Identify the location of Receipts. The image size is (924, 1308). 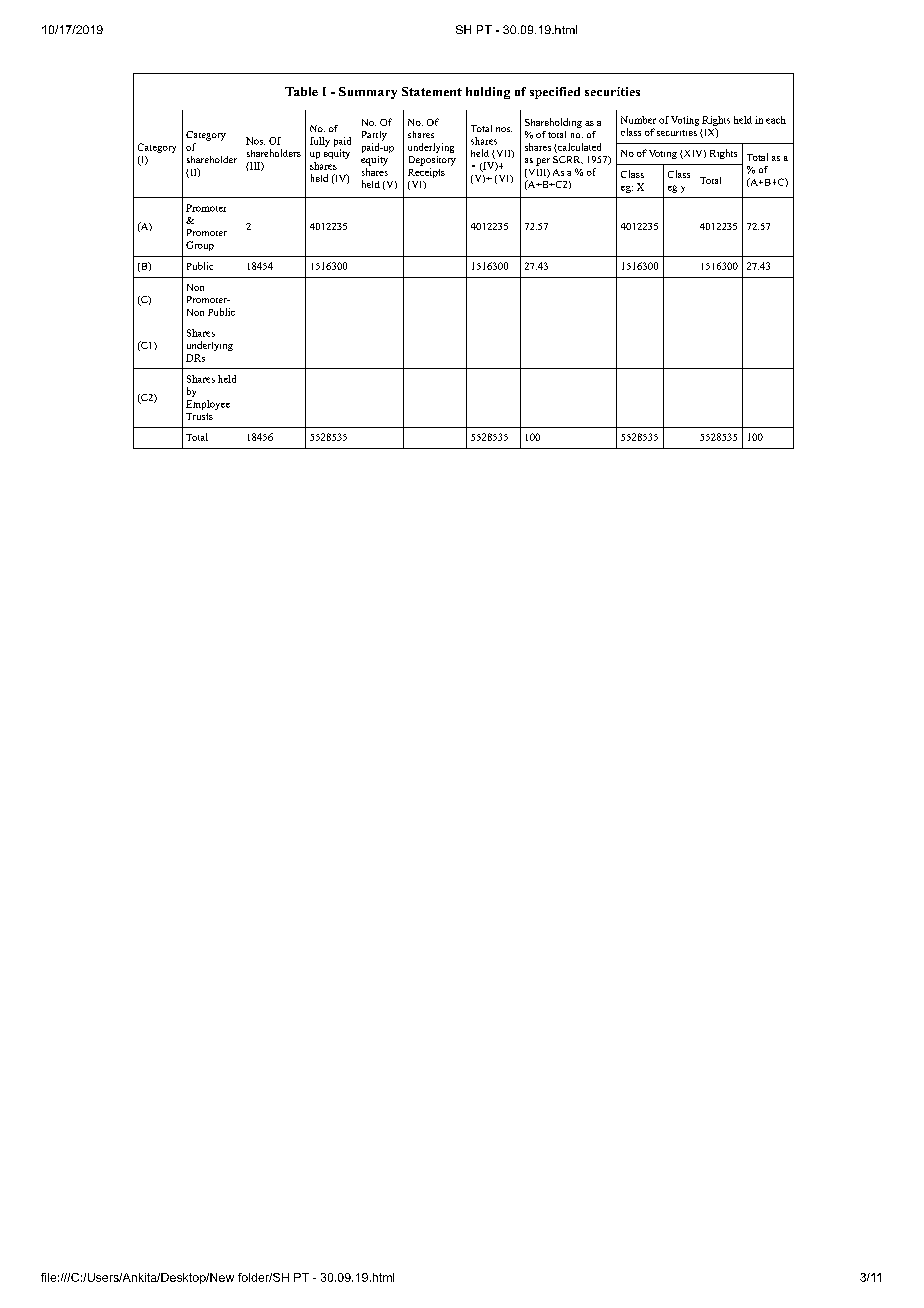
(426, 173).
